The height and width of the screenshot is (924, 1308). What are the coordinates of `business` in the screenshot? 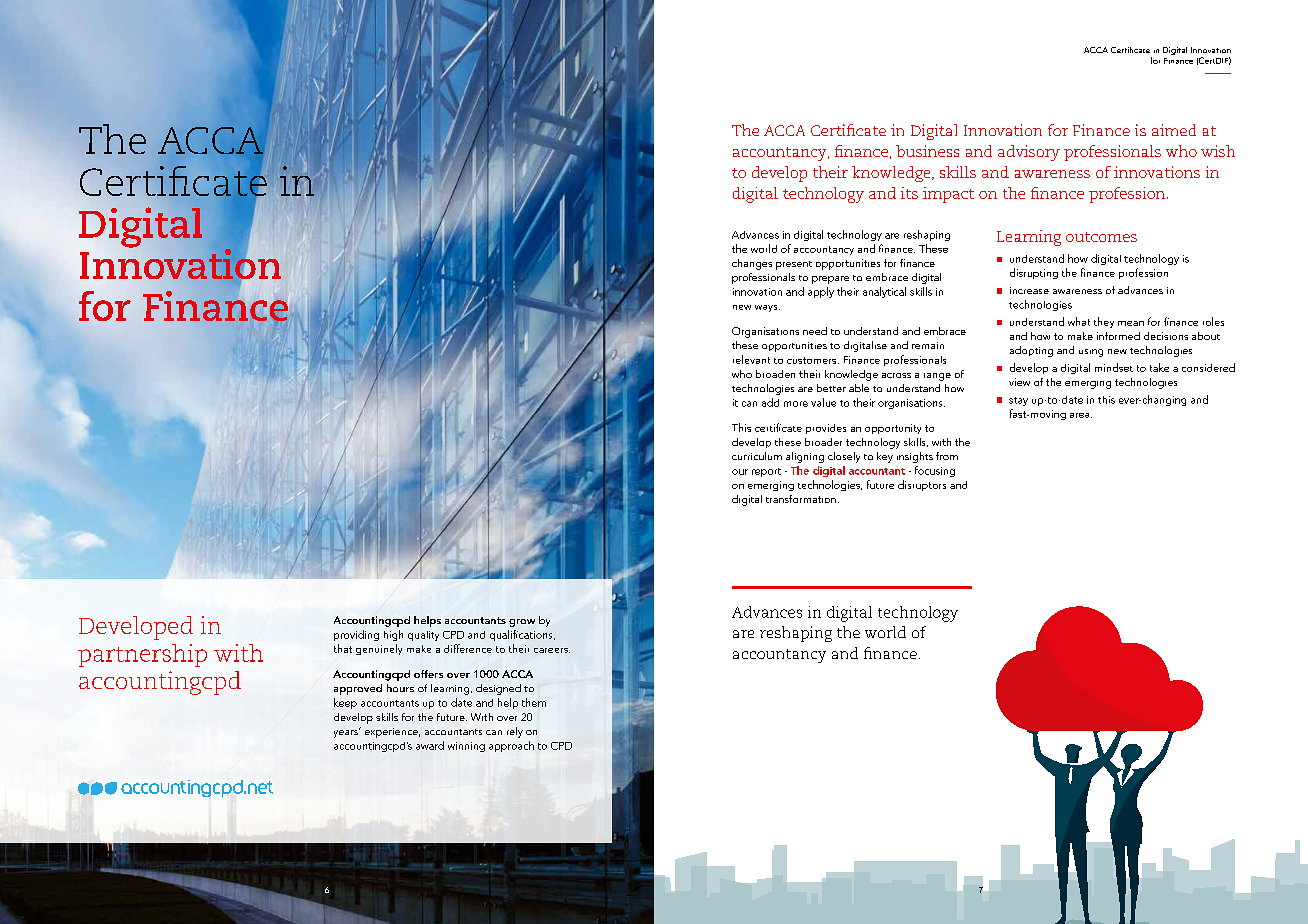 It's located at (927, 151).
